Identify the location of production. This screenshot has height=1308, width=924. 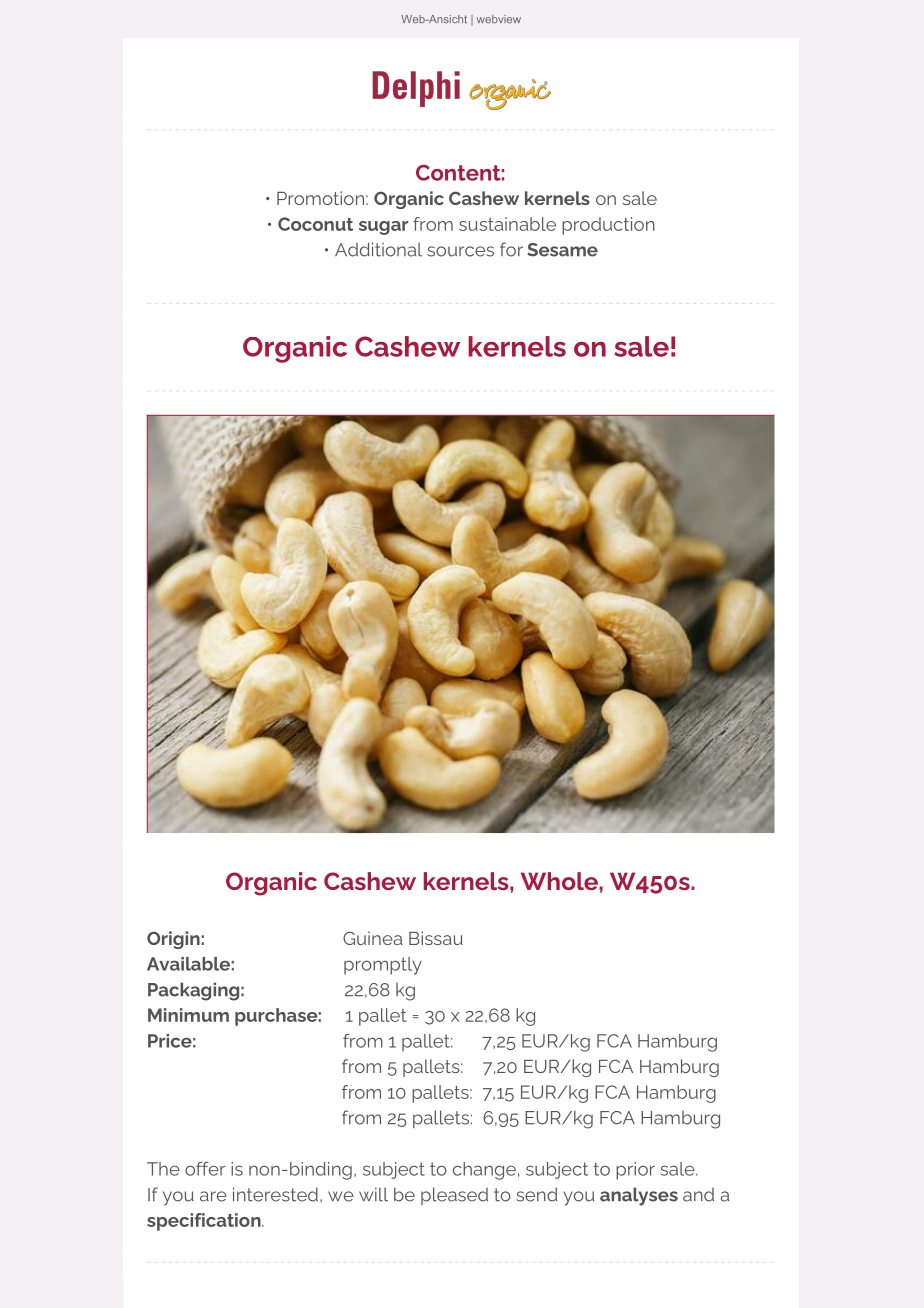
(608, 226).
